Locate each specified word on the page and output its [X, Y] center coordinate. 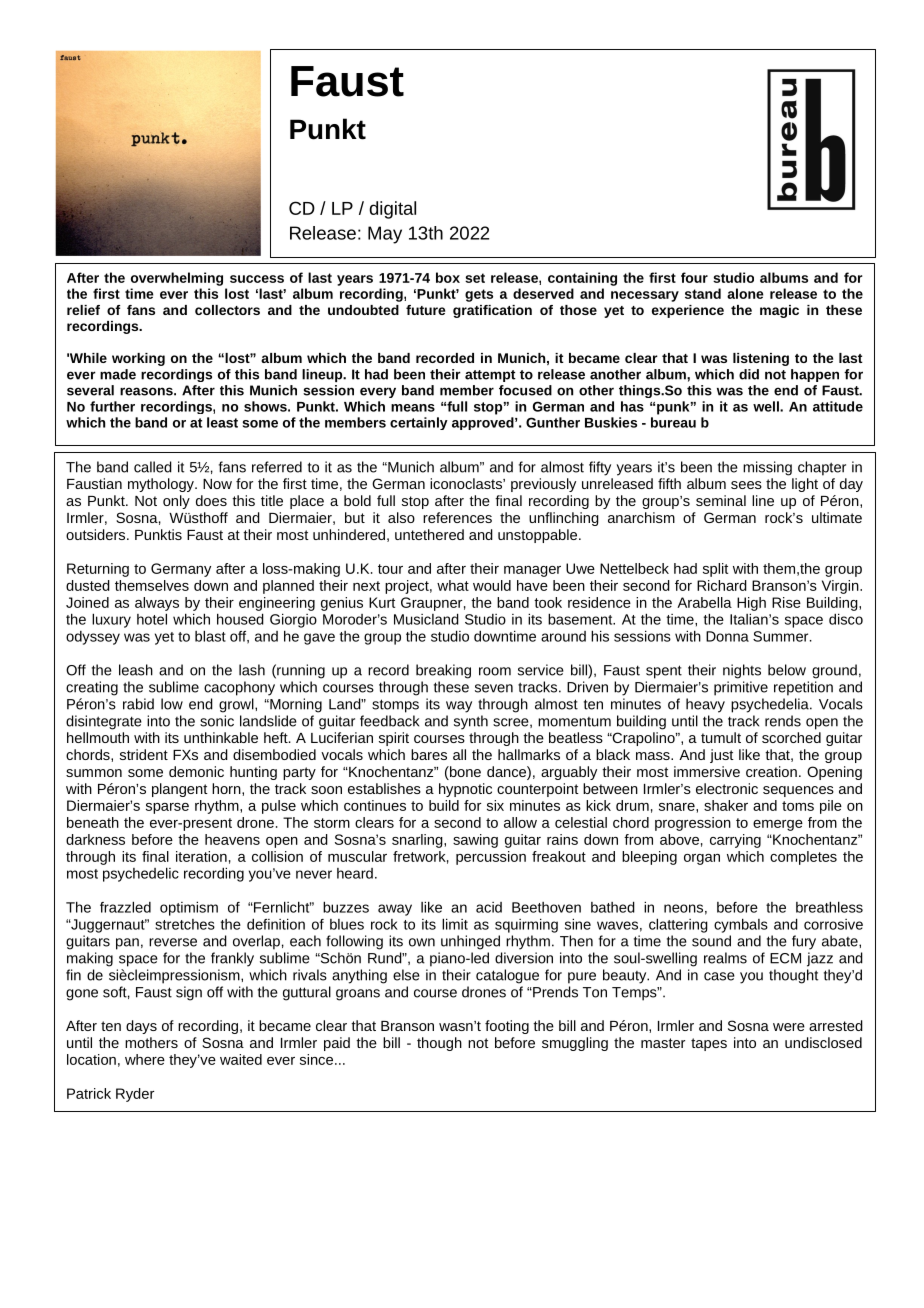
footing [507, 1027]
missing [767, 468]
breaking [443, 671]
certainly [419, 423]
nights [742, 671]
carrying [735, 841]
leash [136, 670]
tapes [709, 1044]
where [145, 1059]
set [475, 278]
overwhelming [177, 279]
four [694, 277]
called [153, 467]
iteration [201, 856]
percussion [491, 858]
